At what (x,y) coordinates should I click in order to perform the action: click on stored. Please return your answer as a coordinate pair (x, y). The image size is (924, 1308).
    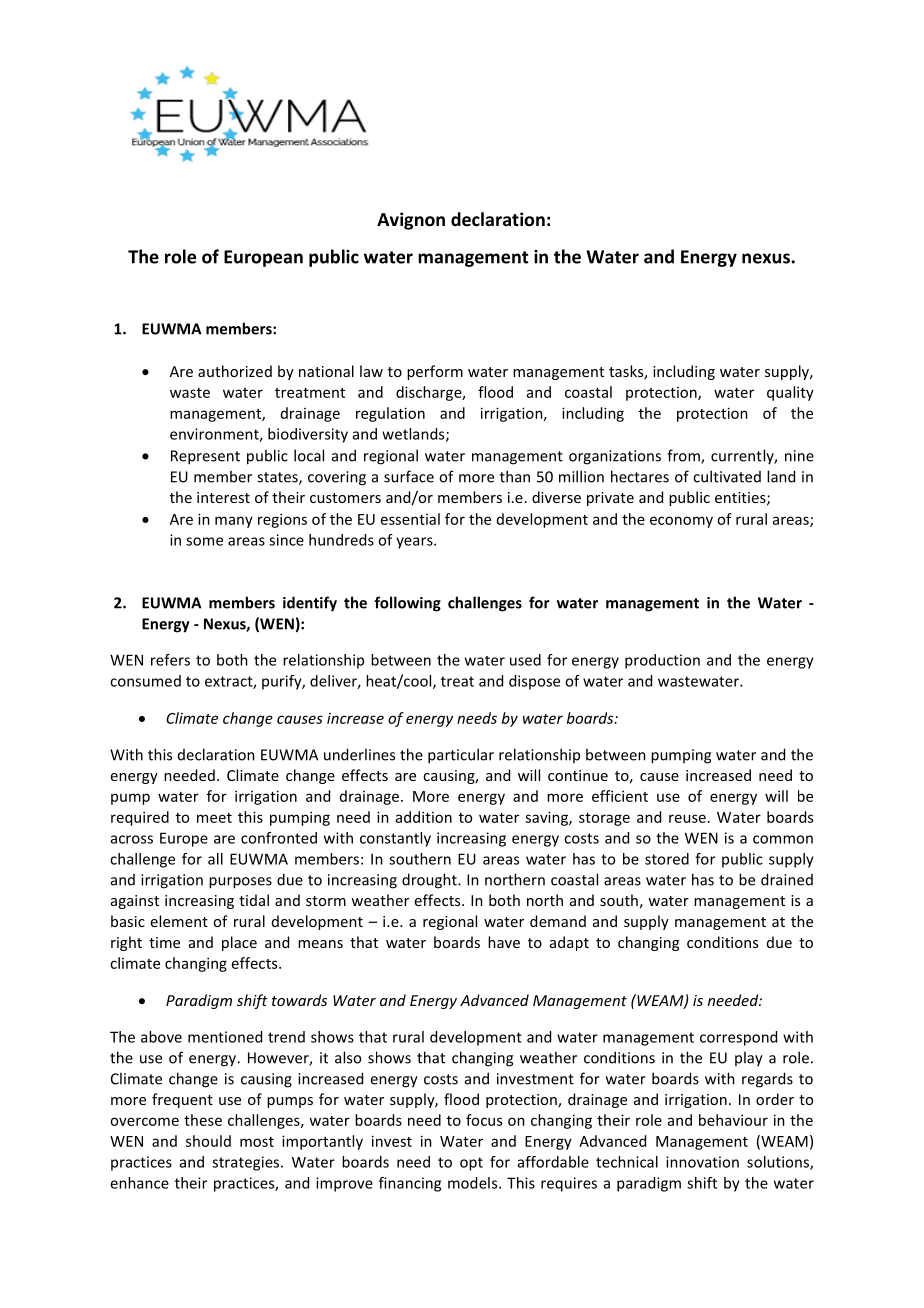
    Looking at the image, I should click on (667, 859).
